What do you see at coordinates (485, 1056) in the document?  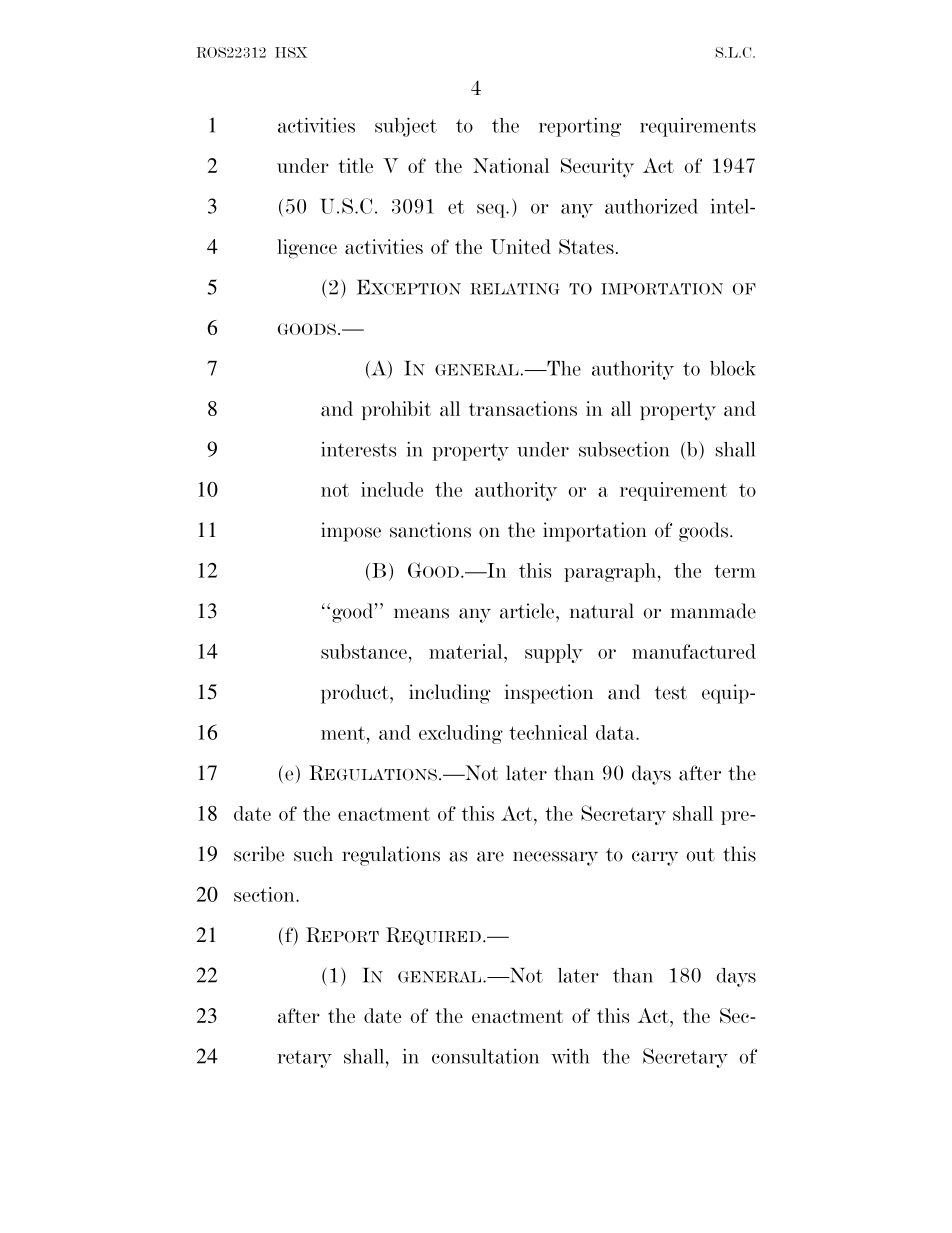 I see `consultation` at bounding box center [485, 1056].
